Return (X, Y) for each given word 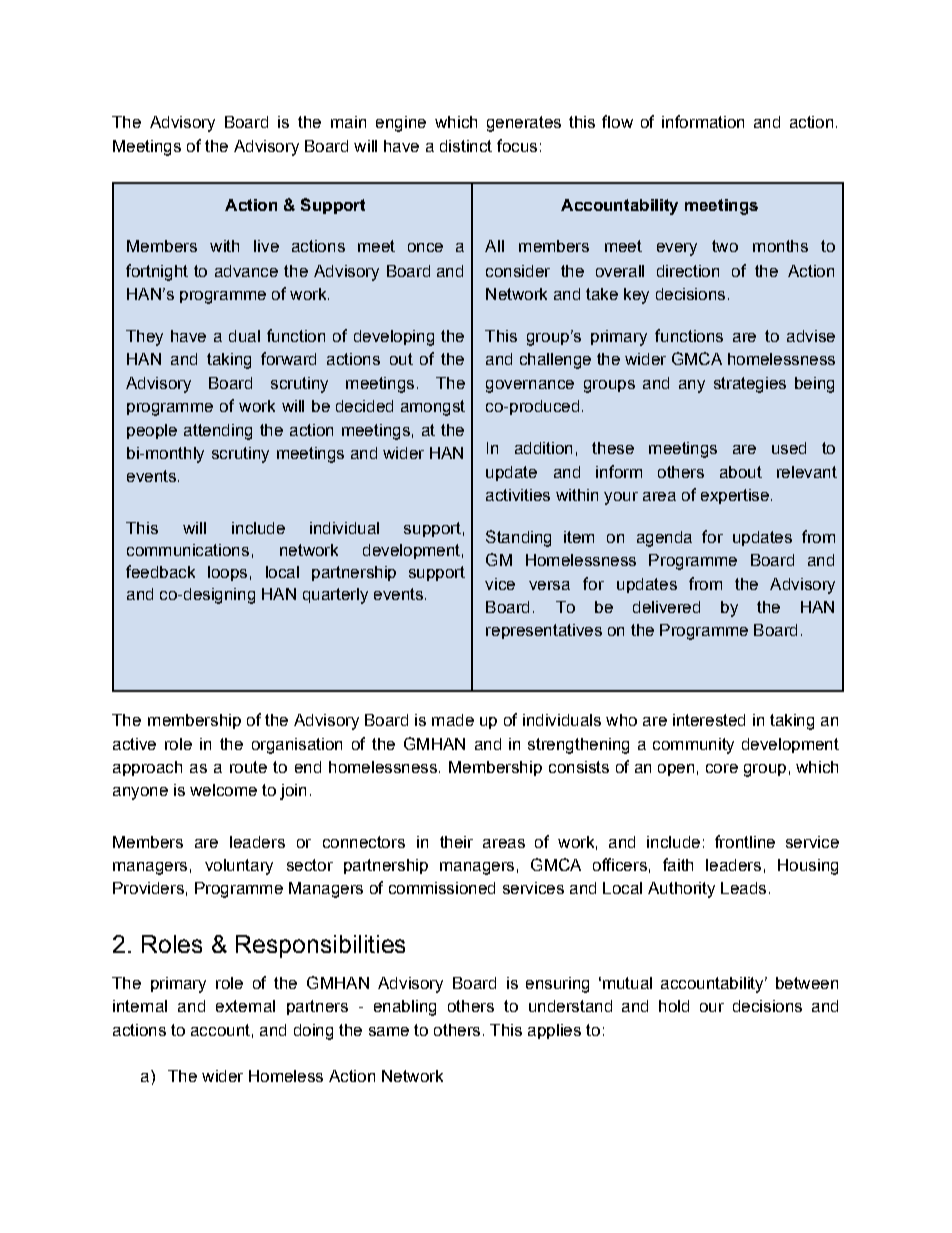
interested (709, 720)
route (248, 767)
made (453, 720)
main (348, 122)
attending (218, 432)
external (245, 1006)
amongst (433, 408)
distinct (466, 146)
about (741, 472)
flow (617, 121)
